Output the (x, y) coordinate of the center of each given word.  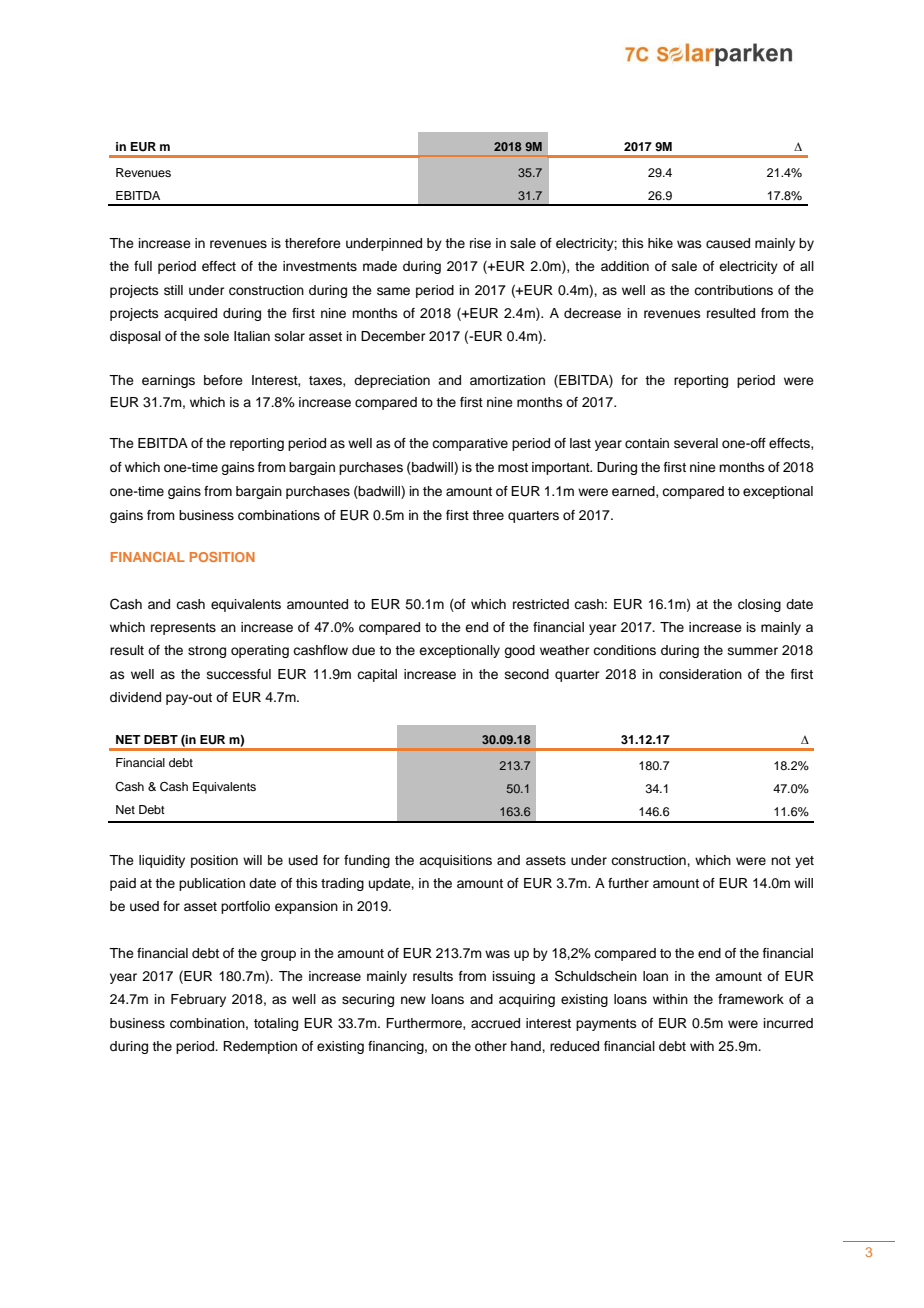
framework (751, 999)
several (696, 443)
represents (183, 629)
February (198, 1000)
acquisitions (455, 861)
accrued (495, 1023)
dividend (135, 697)
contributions (733, 290)
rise (480, 243)
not (781, 860)
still (173, 290)
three (488, 515)
